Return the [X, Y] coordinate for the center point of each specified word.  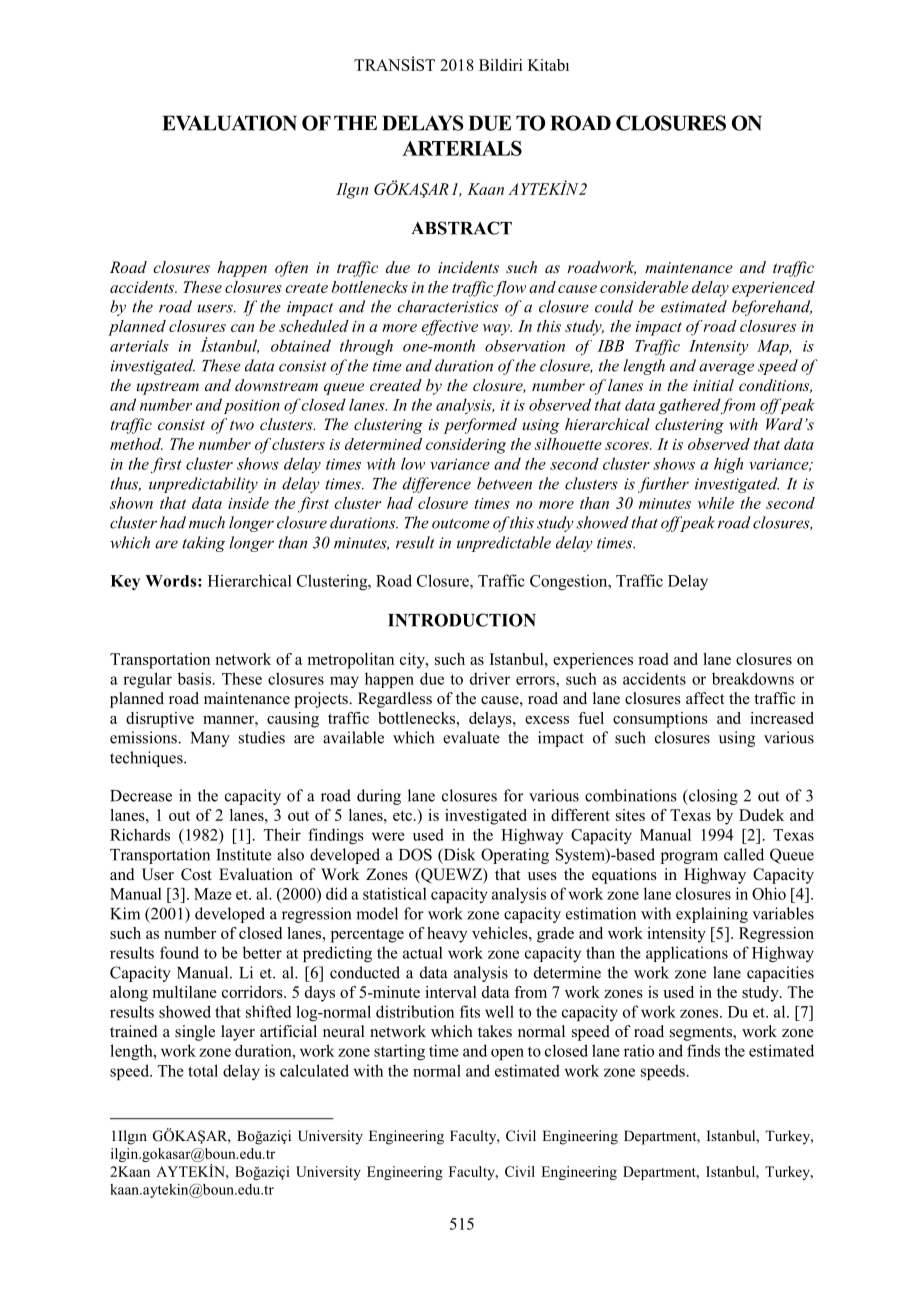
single [195, 1033]
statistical [395, 893]
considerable [644, 287]
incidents [468, 267]
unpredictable [504, 544]
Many [210, 739]
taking [203, 544]
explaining [712, 915]
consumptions [660, 720]
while [716, 503]
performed [480, 426]
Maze [213, 894]
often [291, 269]
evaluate [471, 737]
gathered [690, 406]
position [252, 406]
